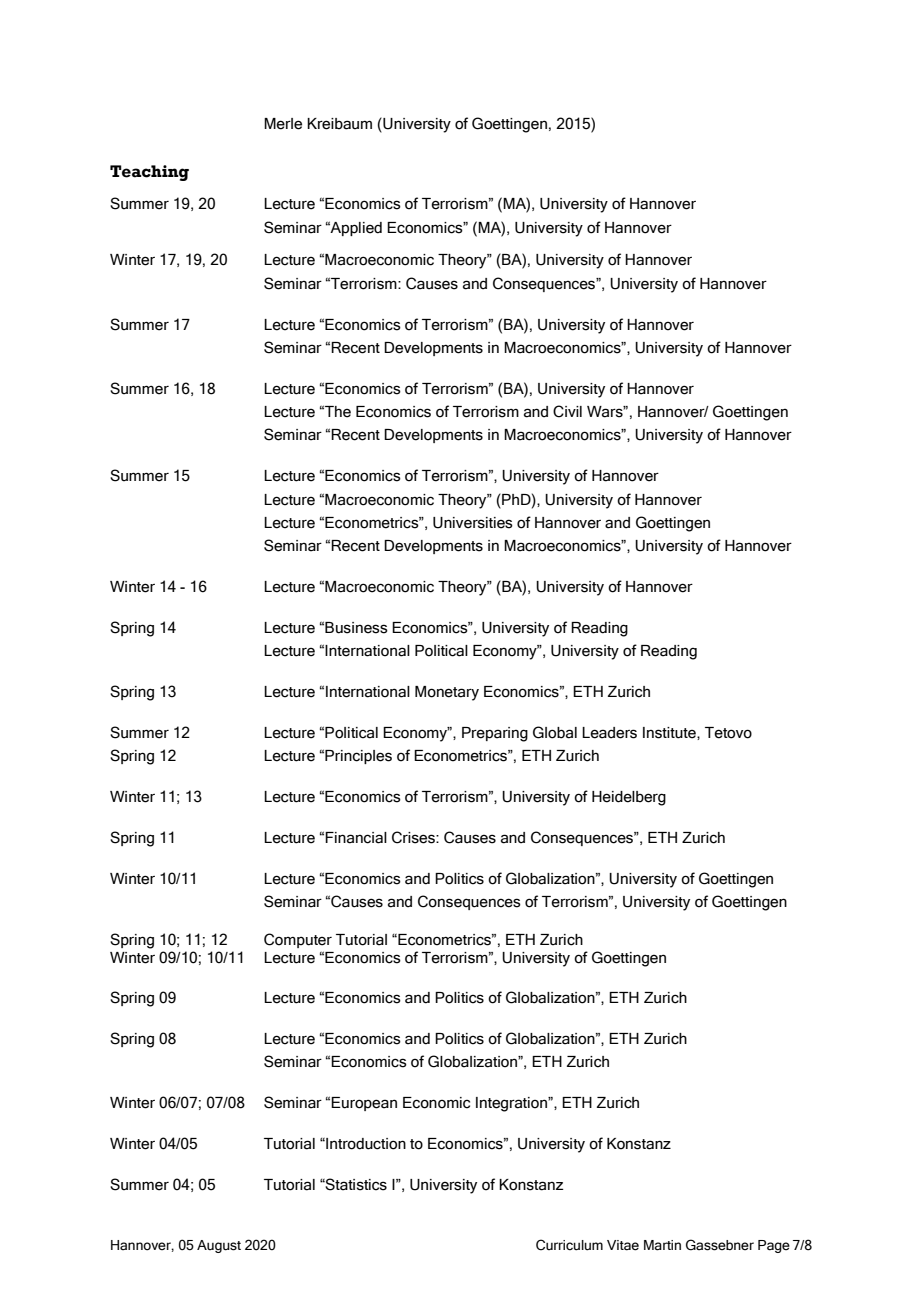 The height and width of the screenshot is (1308, 924). What do you see at coordinates (414, 837) in the screenshot?
I see `Crises` at bounding box center [414, 837].
